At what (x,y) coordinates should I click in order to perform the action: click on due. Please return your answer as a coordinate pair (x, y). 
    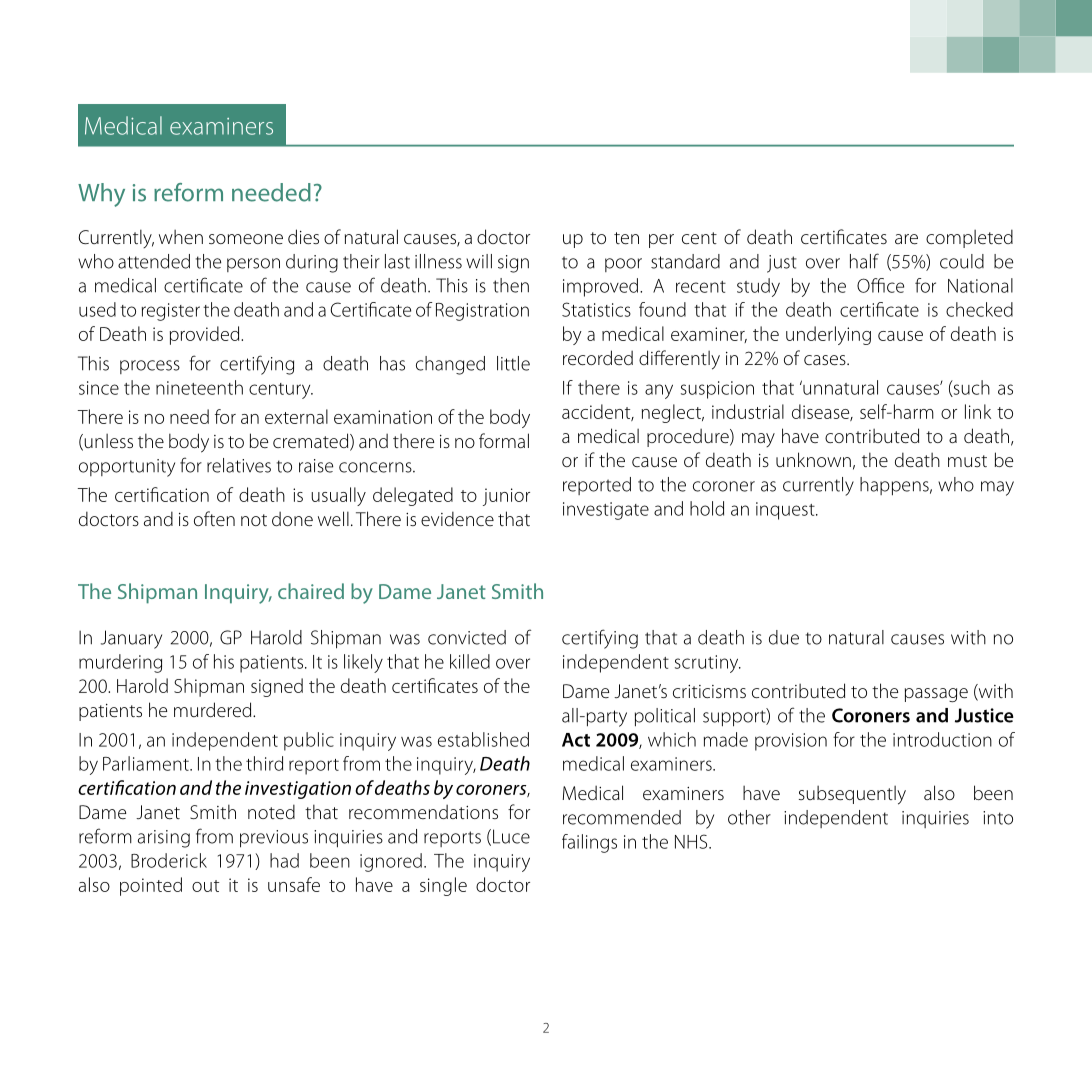
    Looking at the image, I should click on (784, 637).
